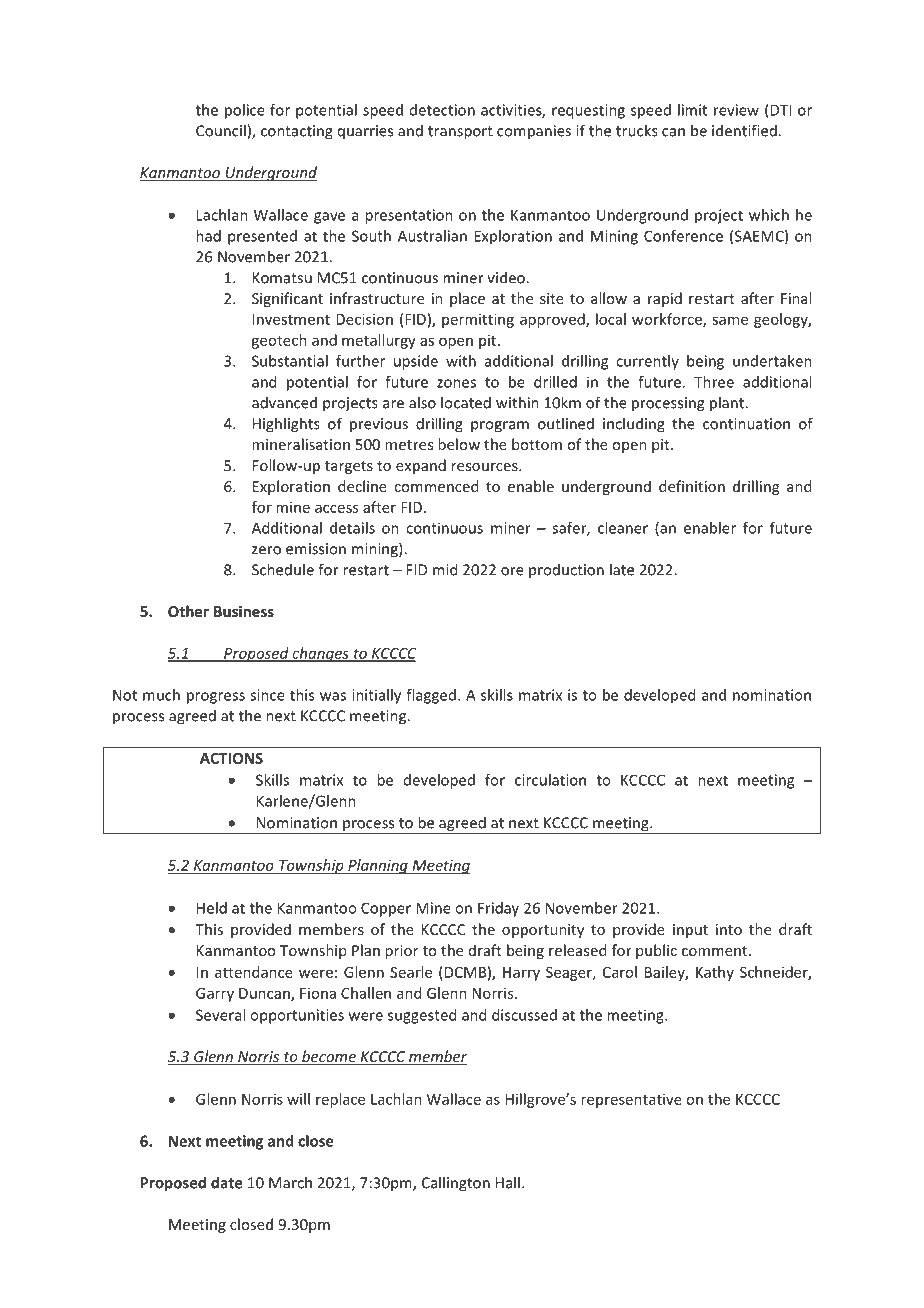  What do you see at coordinates (692, 486) in the image?
I see `definition` at bounding box center [692, 486].
